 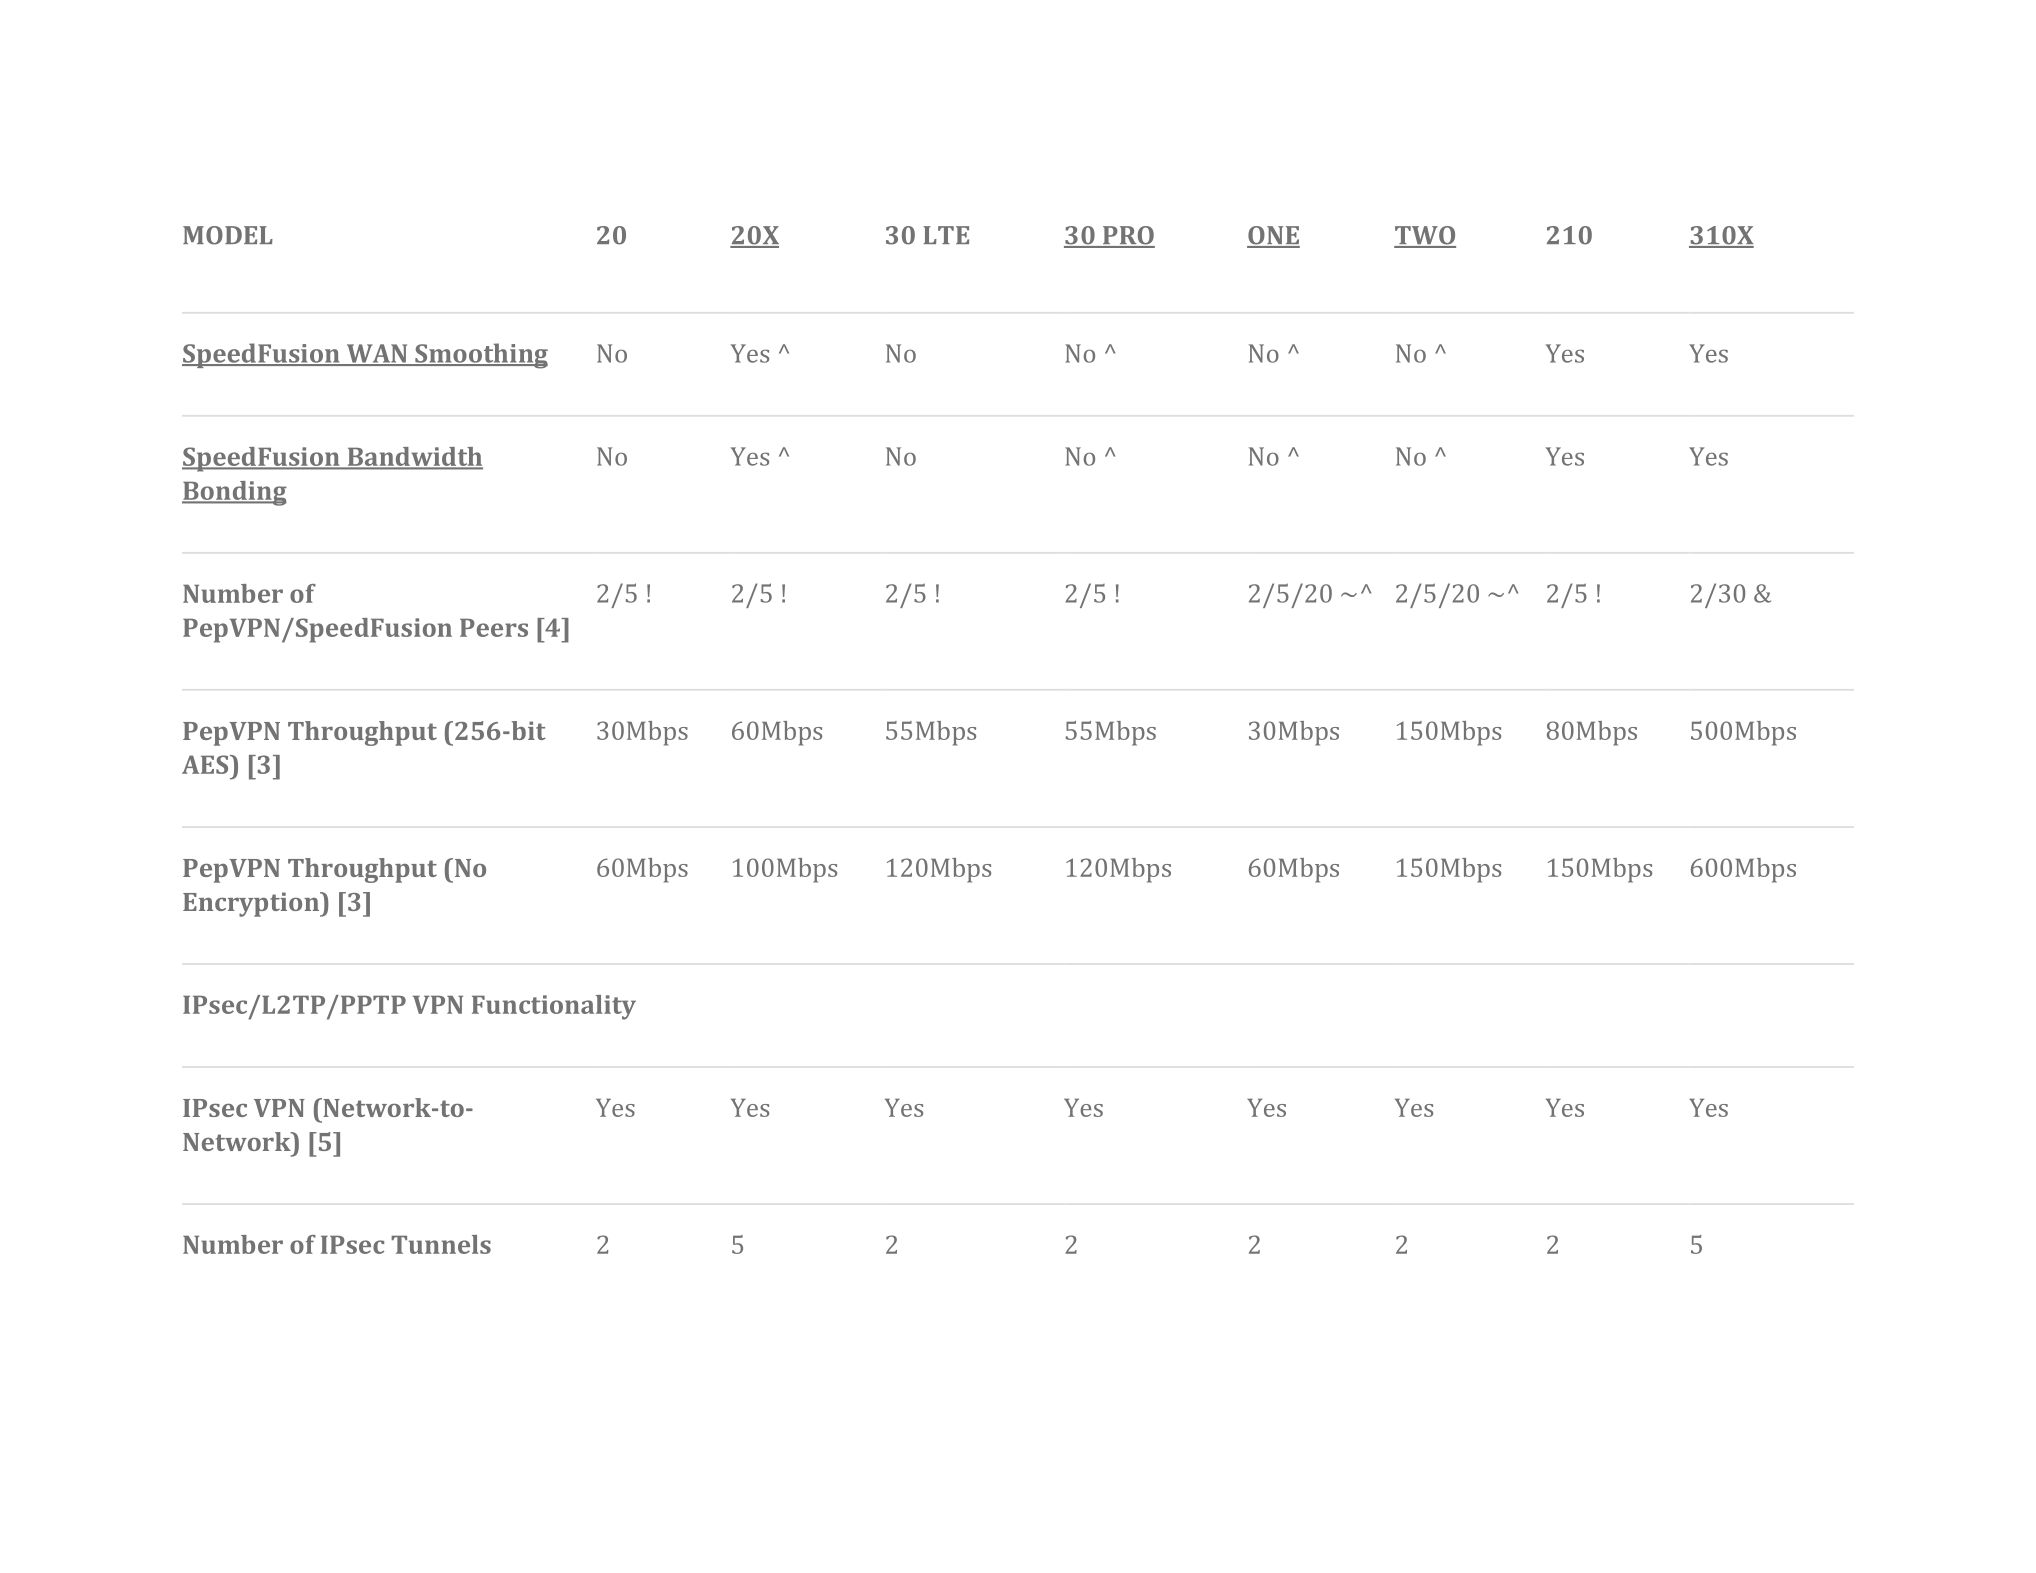 What do you see at coordinates (480, 356) in the document?
I see `Smoothing` at bounding box center [480, 356].
